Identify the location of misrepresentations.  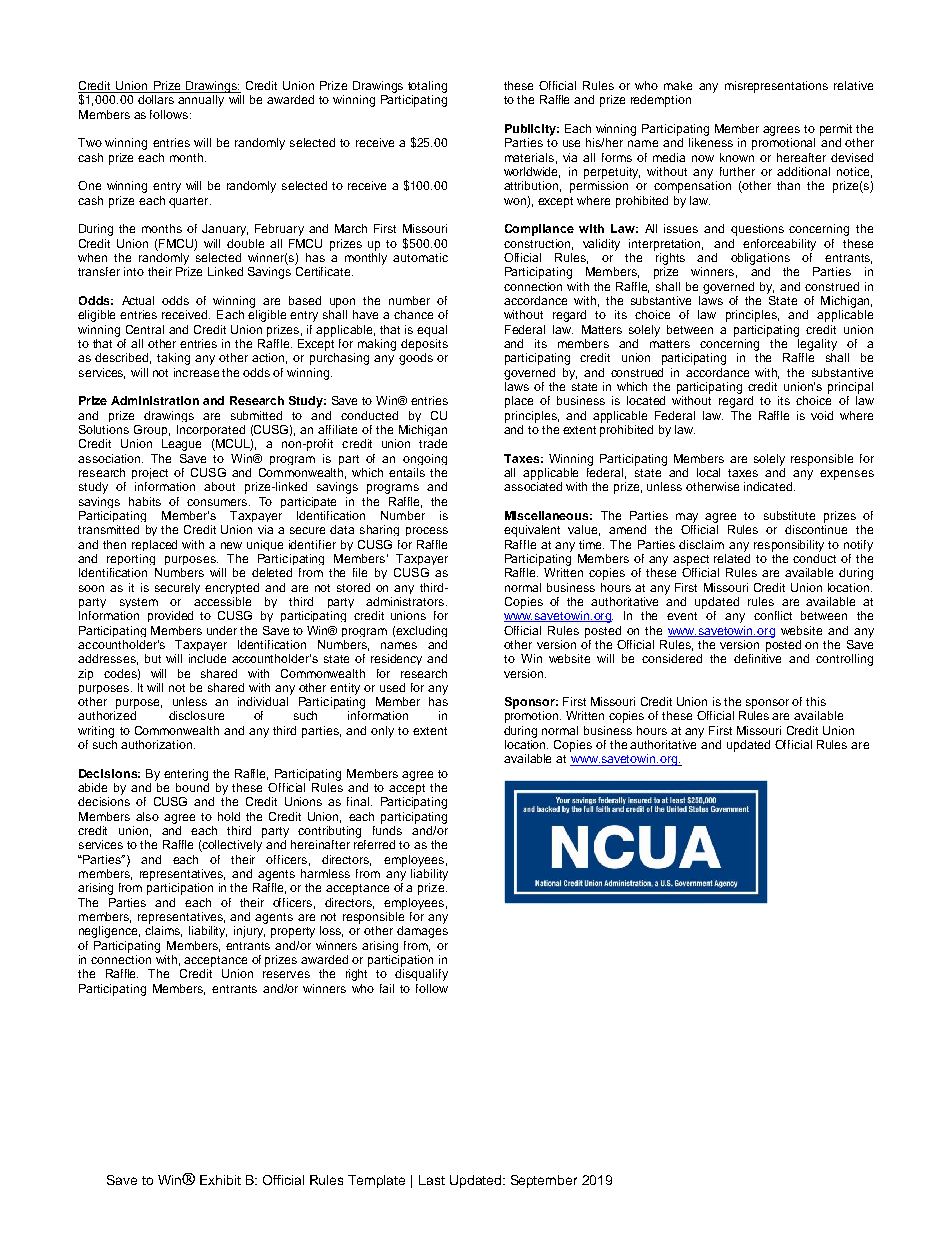
(776, 87).
